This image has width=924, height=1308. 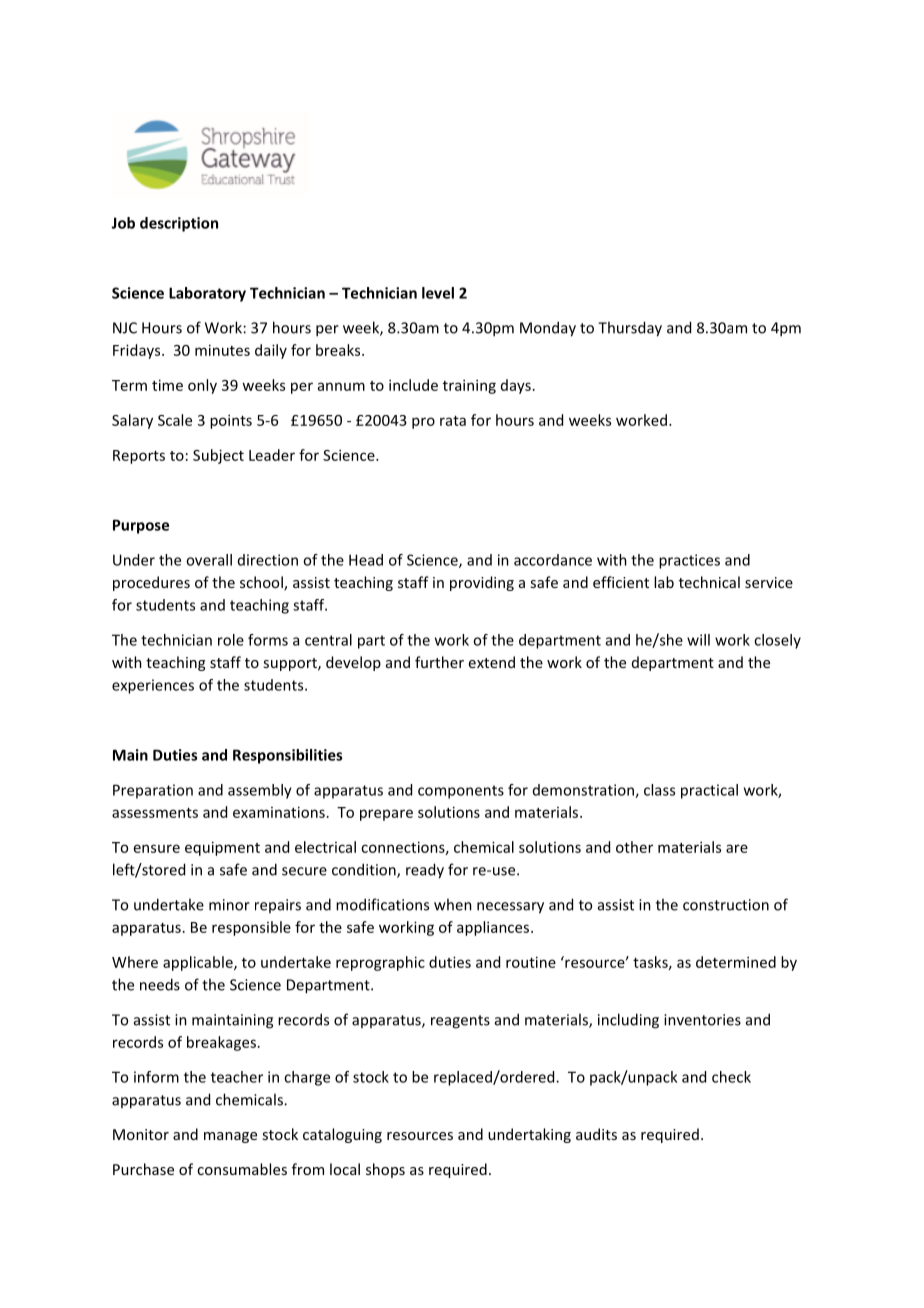 I want to click on will, so click(x=698, y=640).
